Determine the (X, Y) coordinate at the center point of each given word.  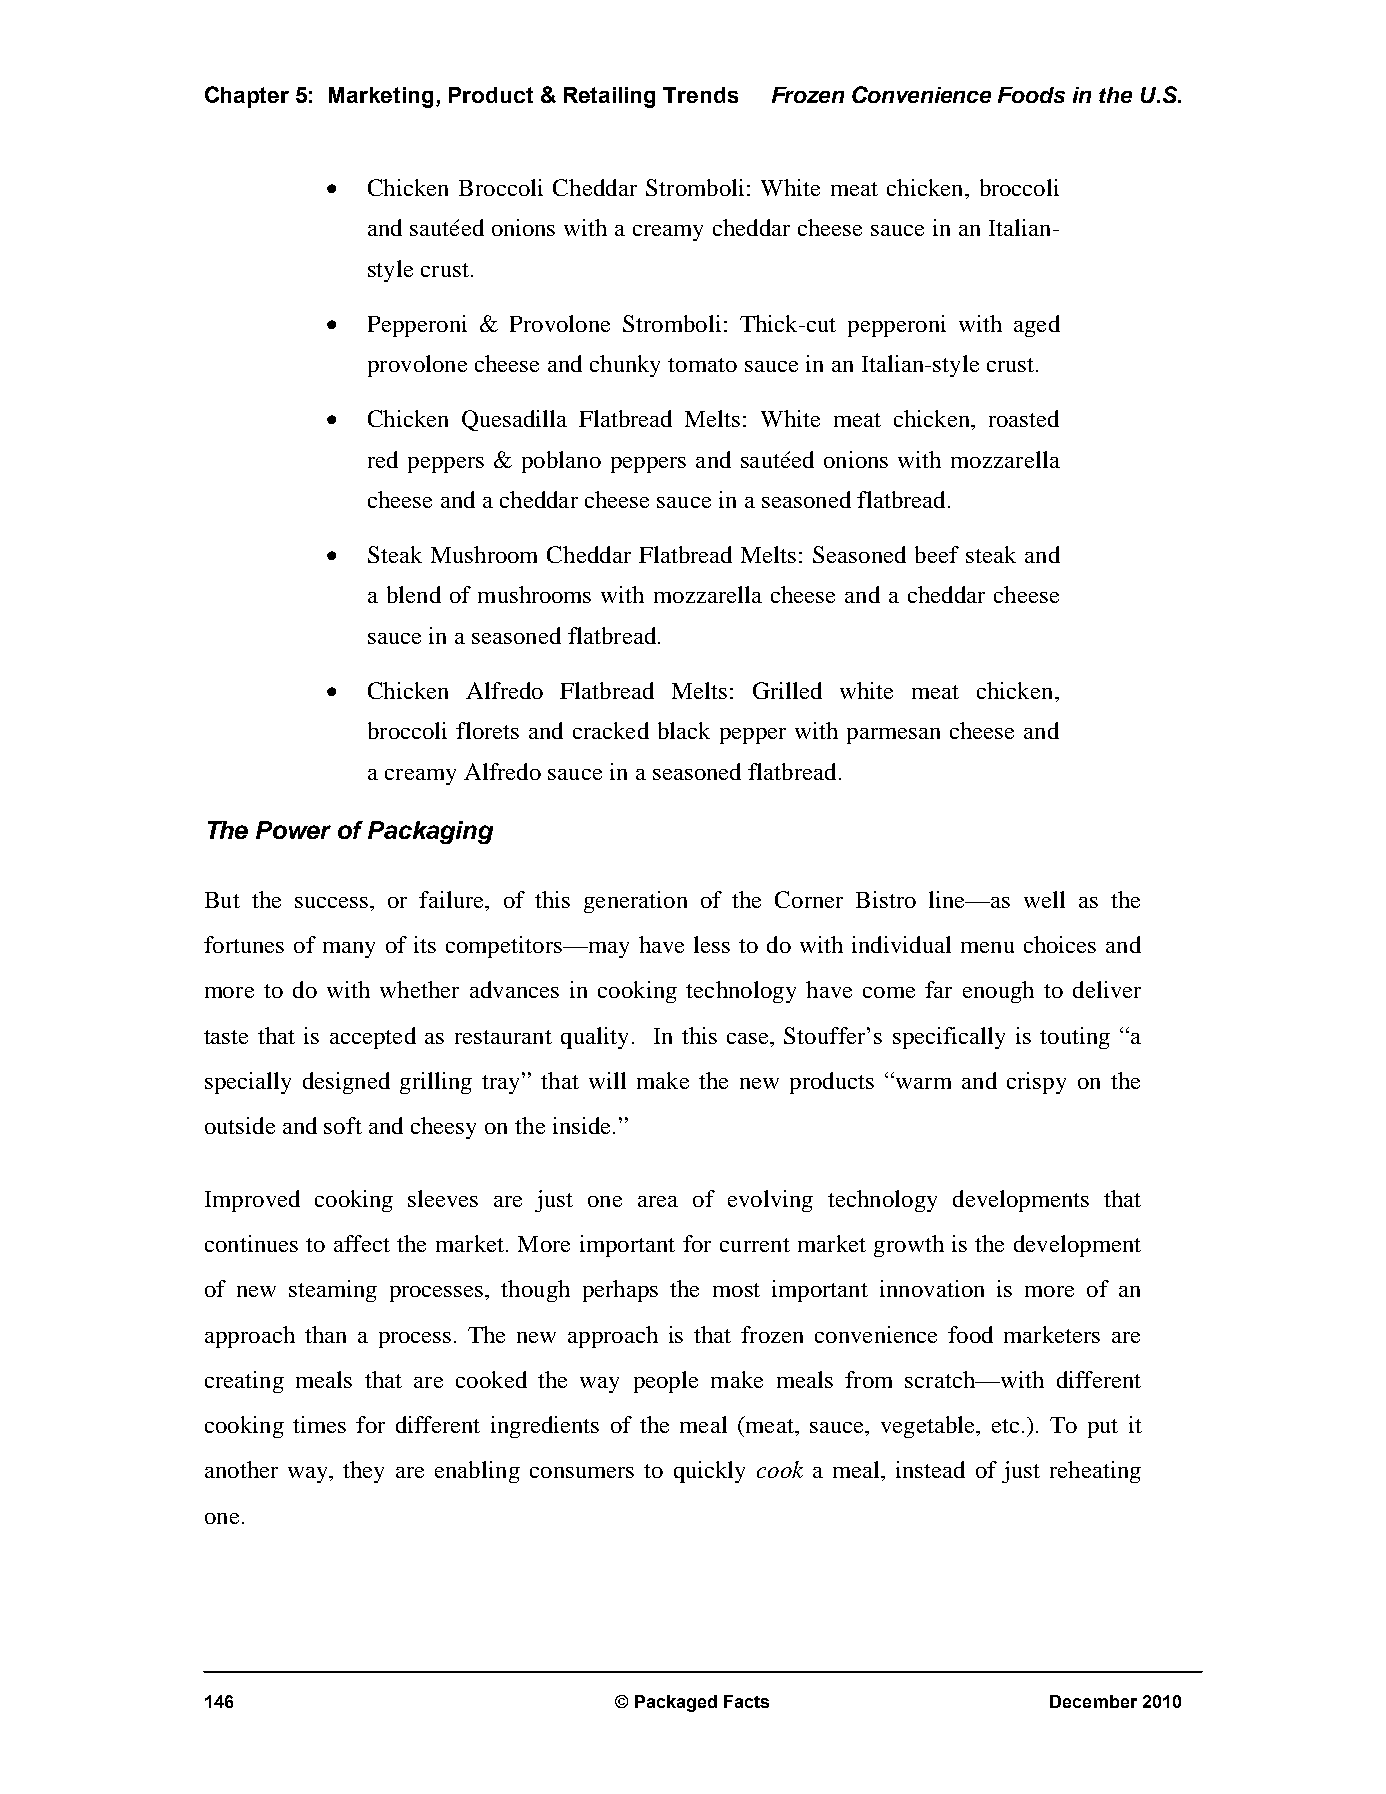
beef (937, 554)
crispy (1036, 1083)
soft (343, 1125)
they (363, 1472)
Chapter (247, 97)
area (658, 1201)
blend (414, 594)
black (684, 730)
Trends (700, 95)
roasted (1024, 418)
